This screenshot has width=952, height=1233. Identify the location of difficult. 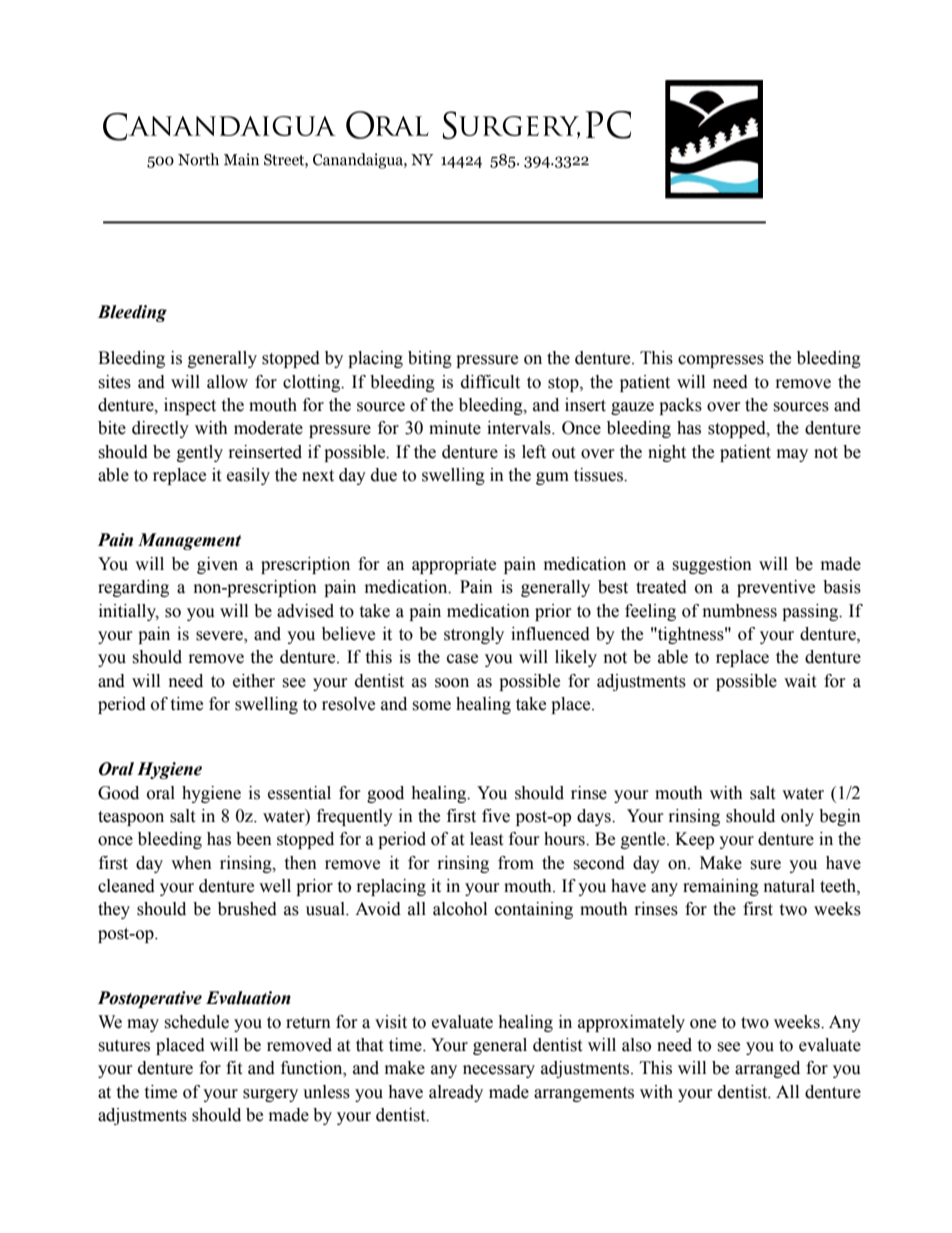
(490, 382).
